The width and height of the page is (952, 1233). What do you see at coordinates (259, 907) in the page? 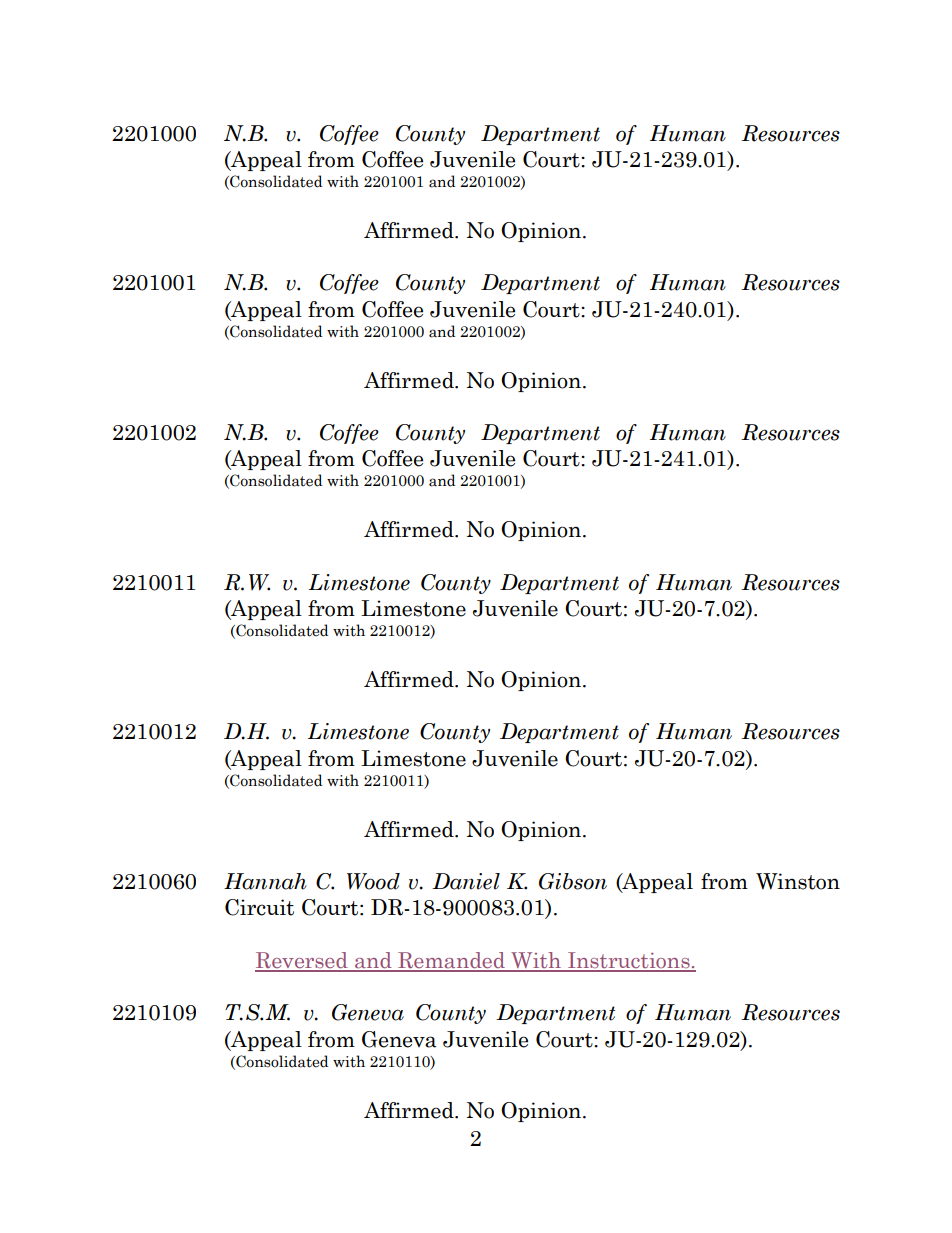
I see `Circuit` at bounding box center [259, 907].
